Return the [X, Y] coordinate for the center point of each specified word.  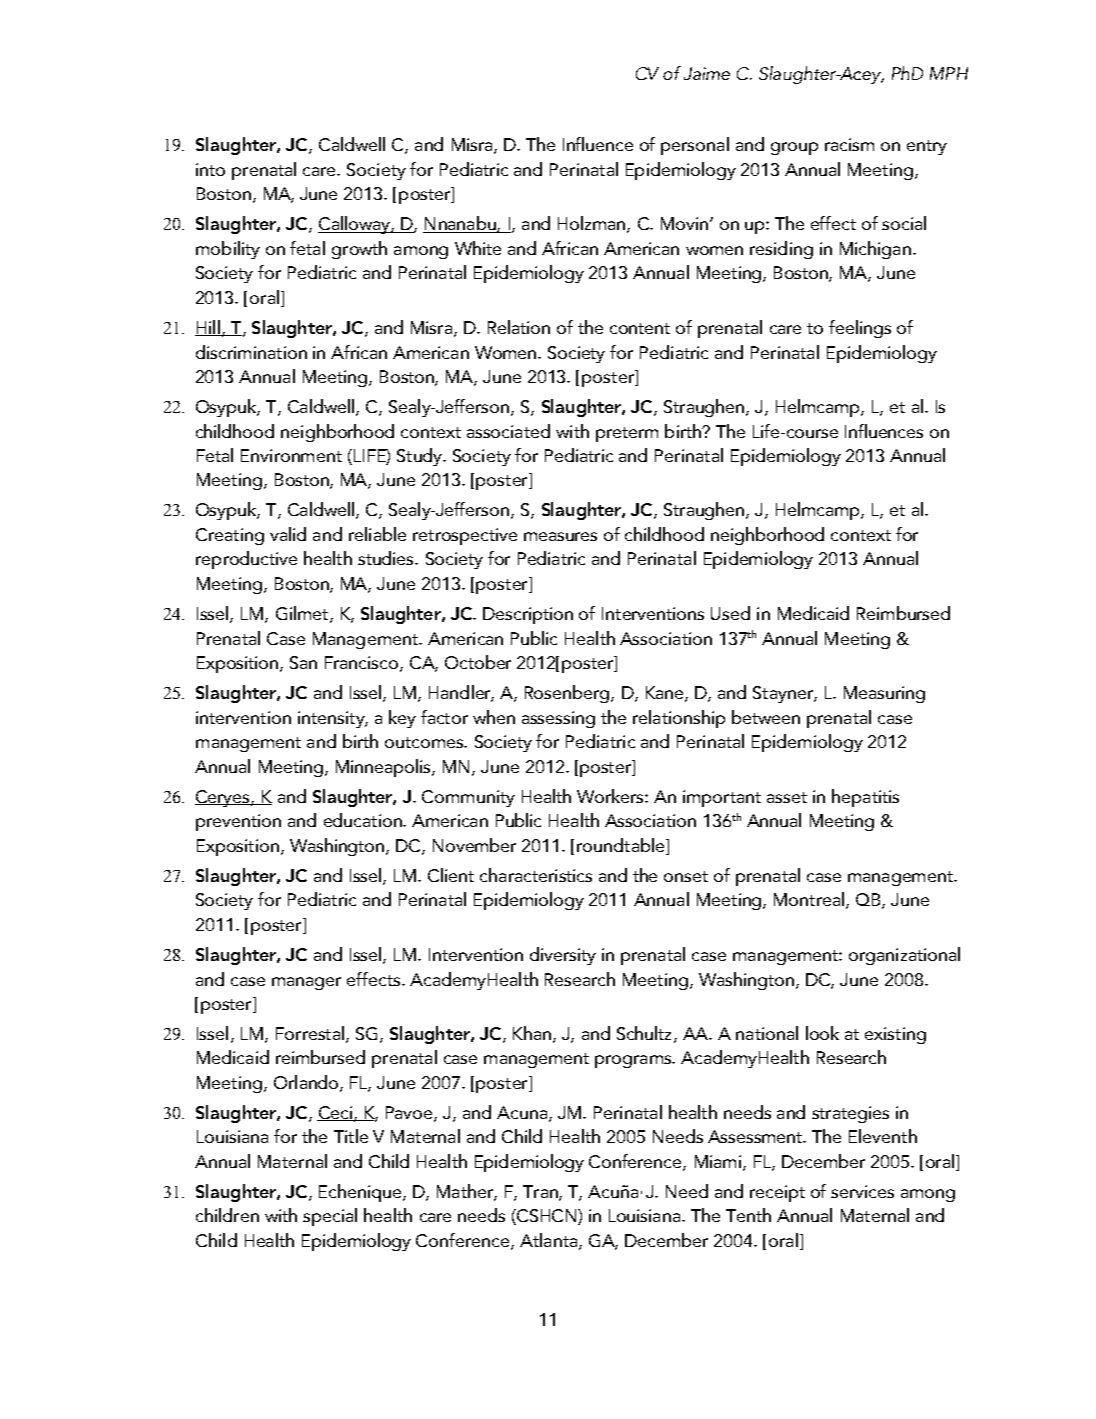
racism [849, 144]
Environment [291, 455]
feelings [860, 329]
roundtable [622, 845]
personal [695, 146]
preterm [627, 434]
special [330, 1217]
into [210, 169]
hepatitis [865, 798]
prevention [238, 822]
